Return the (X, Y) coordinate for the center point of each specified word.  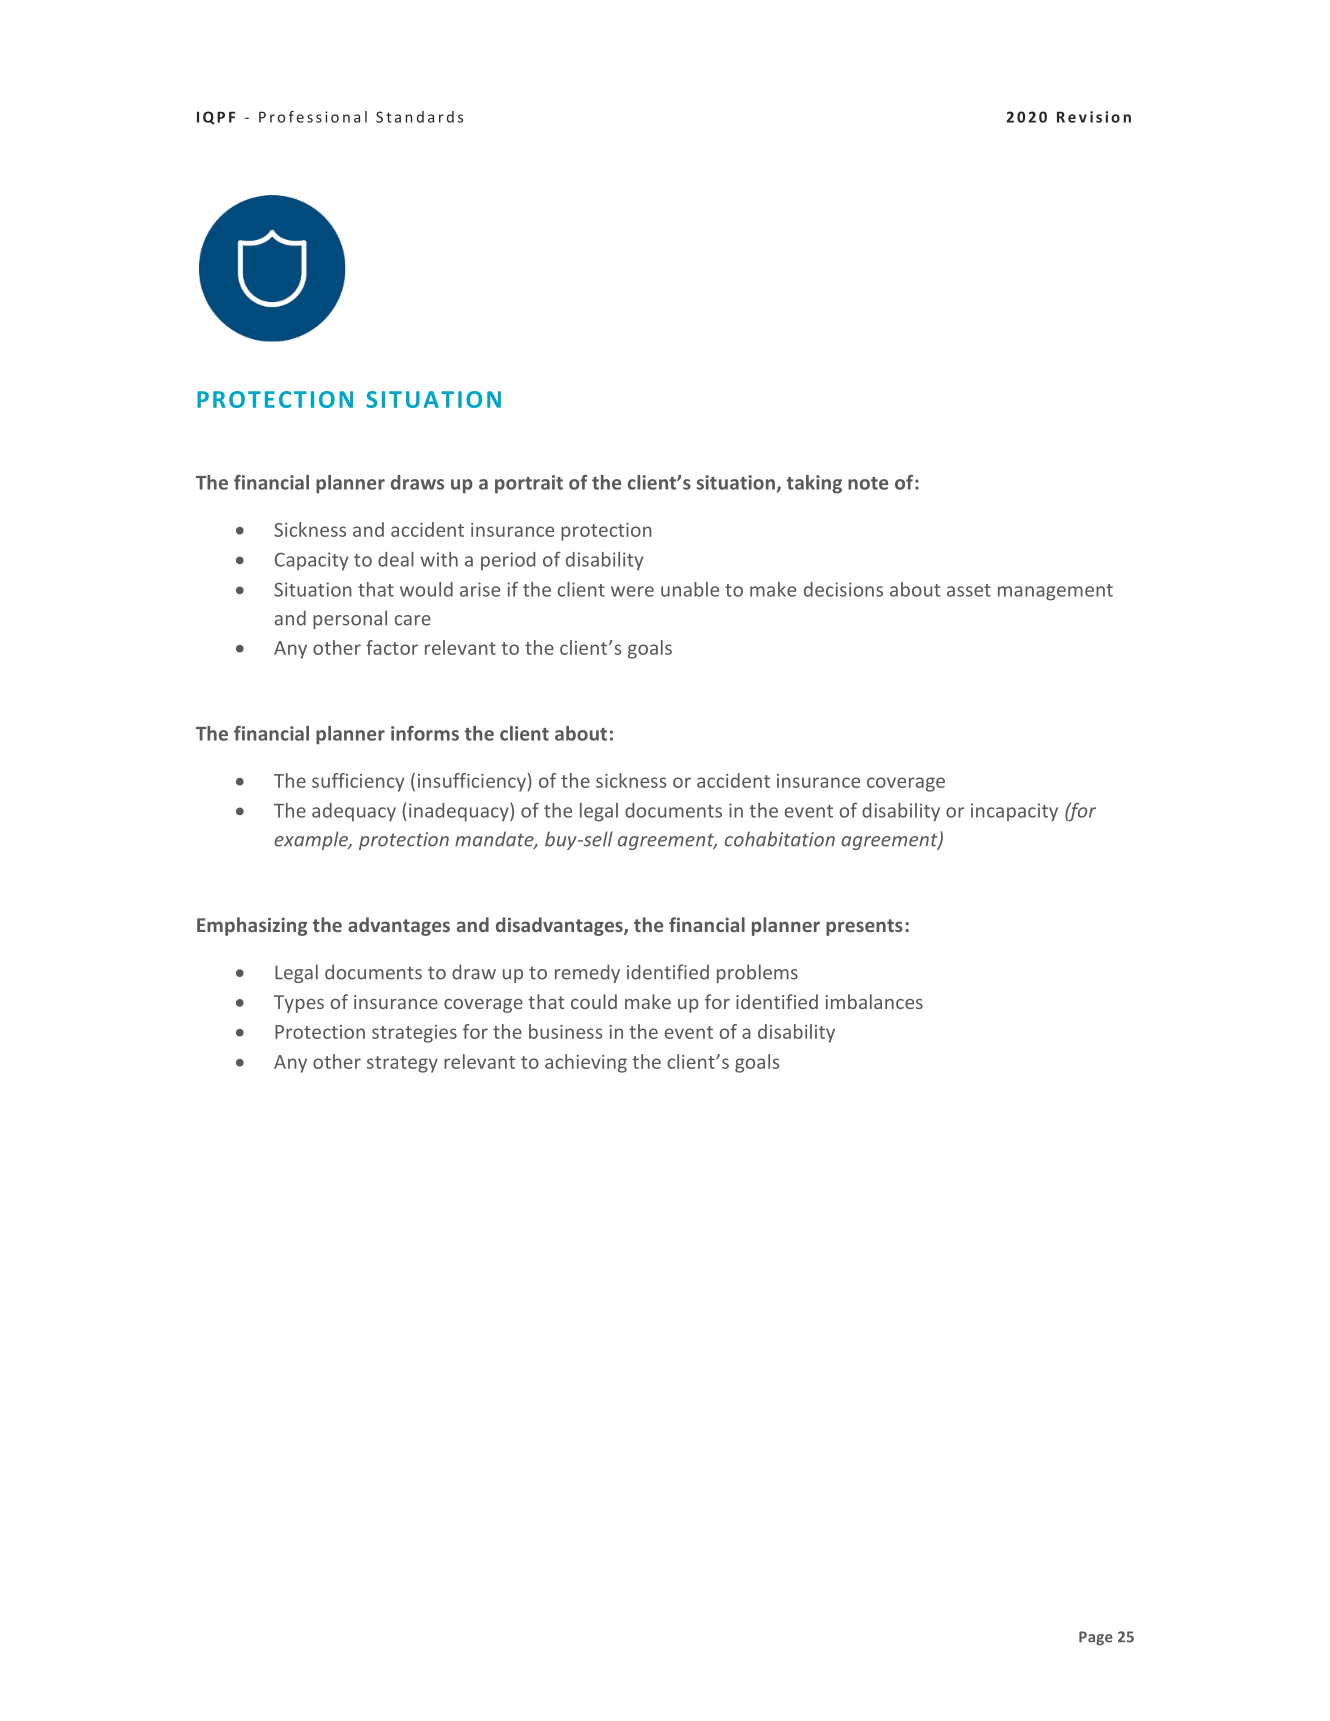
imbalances (874, 1001)
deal (396, 559)
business (565, 1031)
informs (425, 733)
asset (969, 590)
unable (690, 589)
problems (757, 973)
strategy (402, 1064)
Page (1096, 1638)
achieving (586, 1063)
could (594, 1001)
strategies (414, 1034)
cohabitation (780, 839)
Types (299, 1004)
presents (864, 927)
